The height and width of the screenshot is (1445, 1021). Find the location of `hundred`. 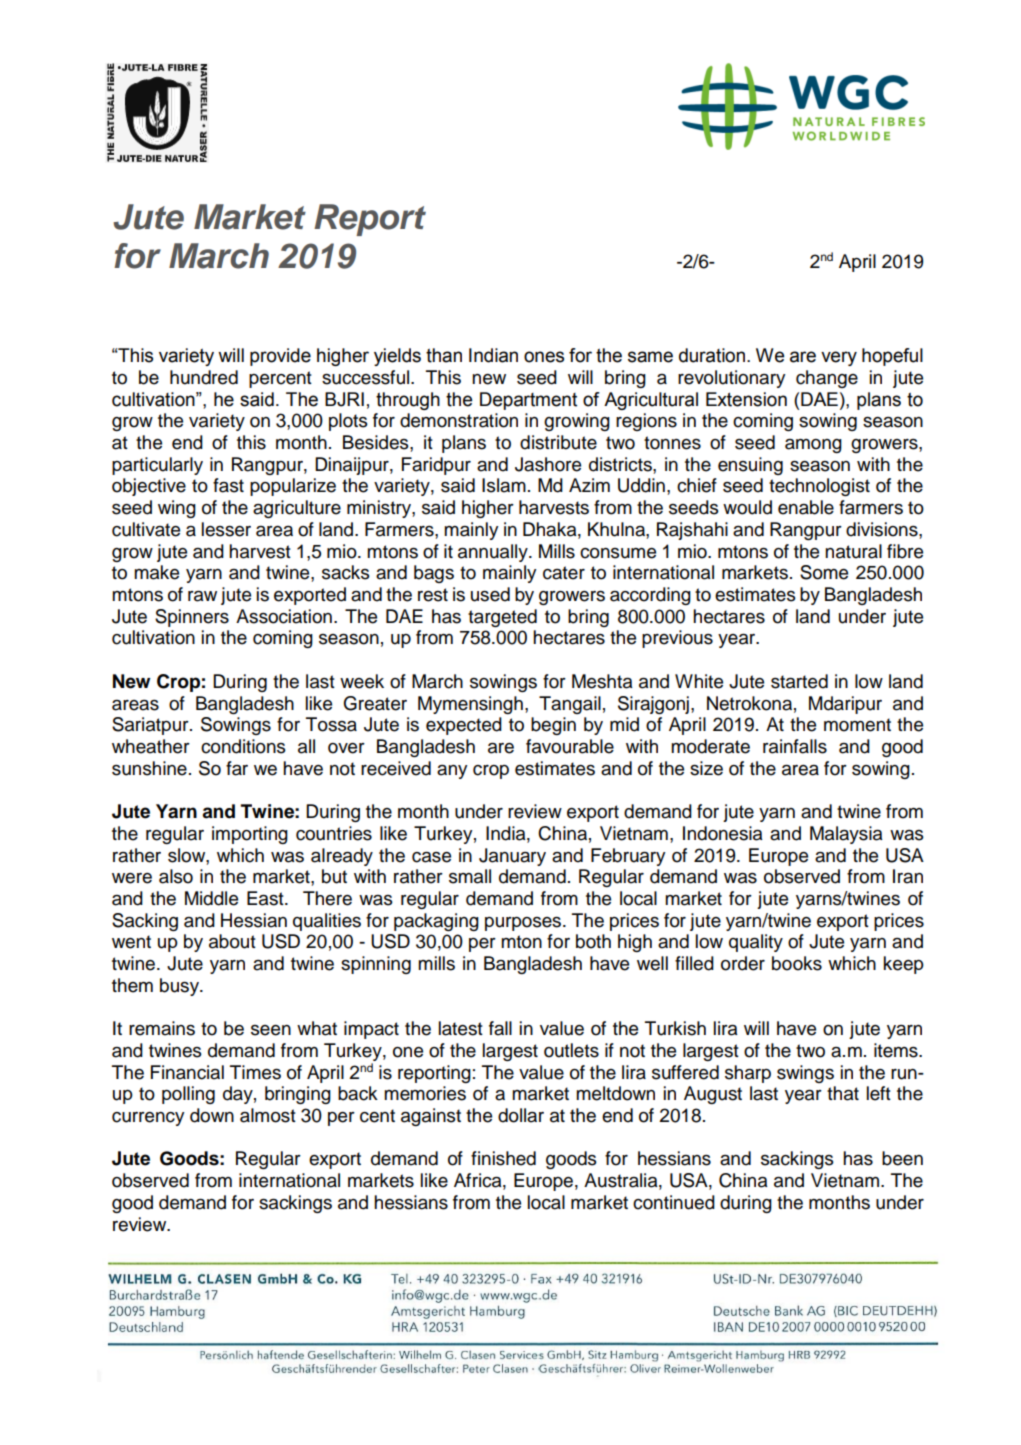

hundred is located at coordinates (204, 377).
